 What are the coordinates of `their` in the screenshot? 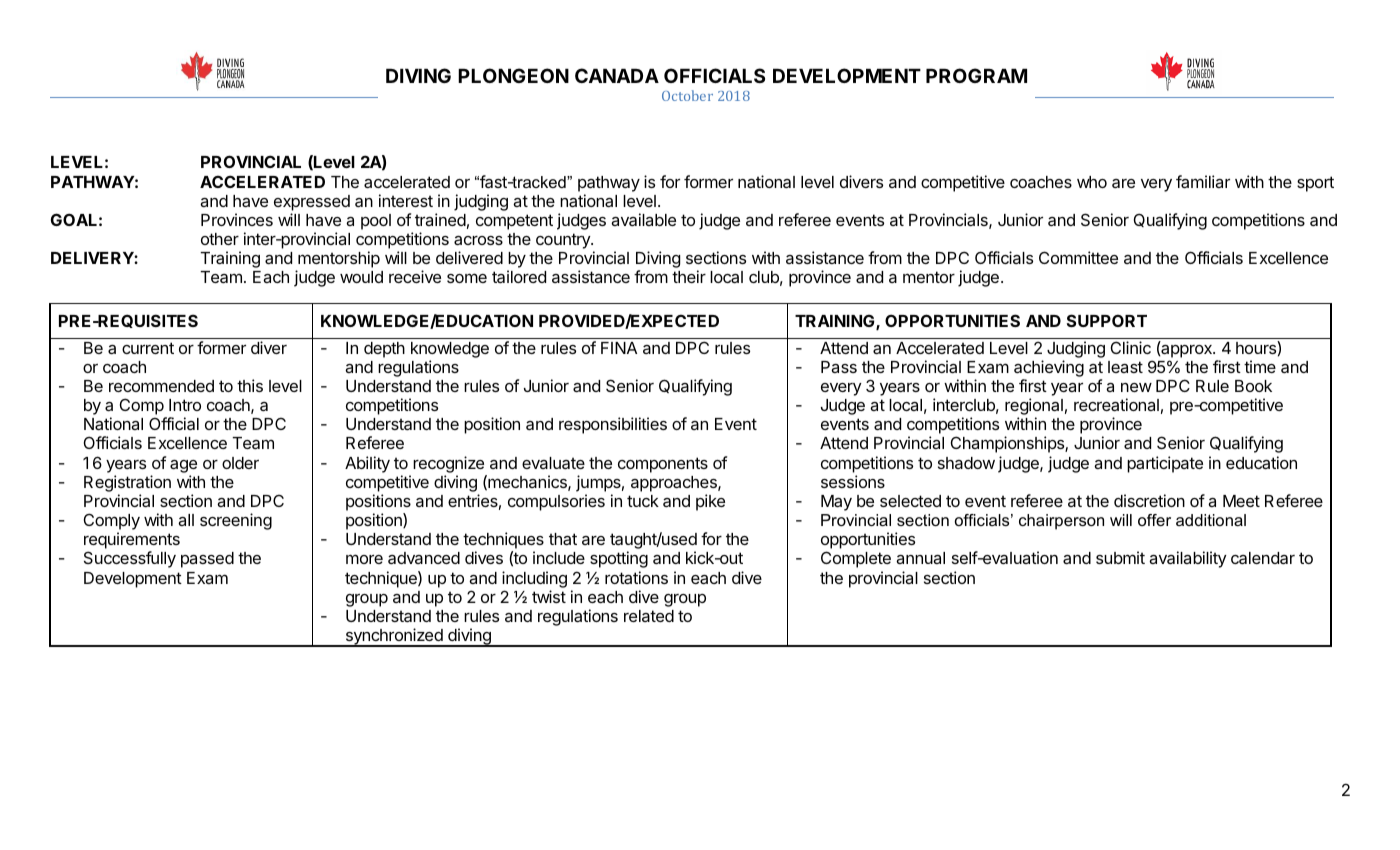 It's located at (689, 276).
